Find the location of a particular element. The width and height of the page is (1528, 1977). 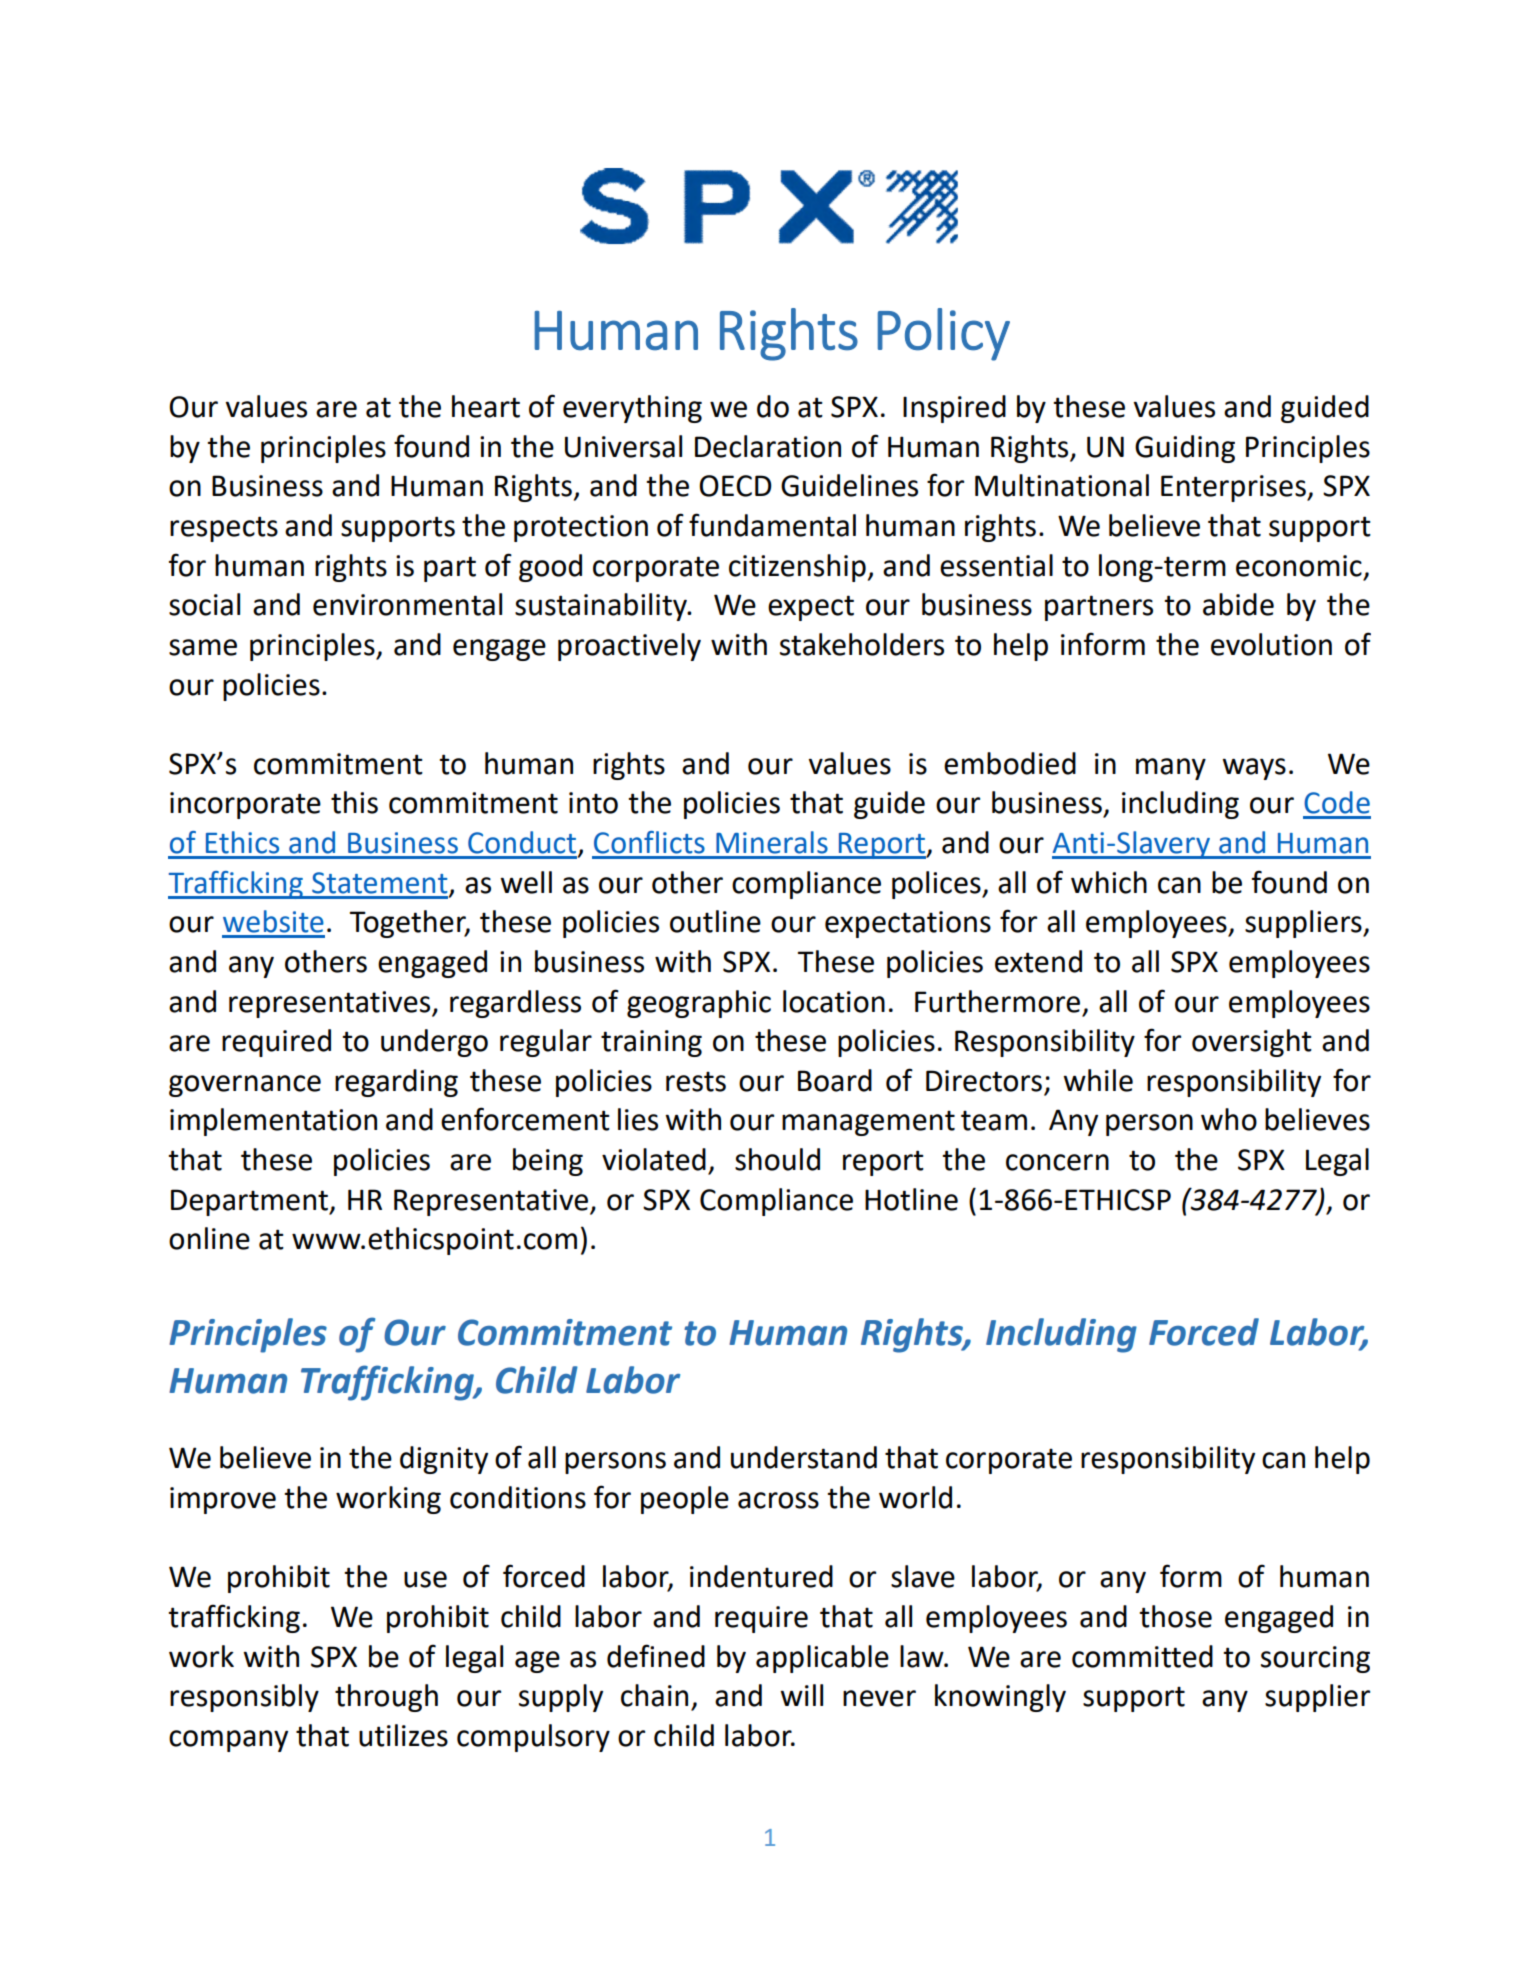

many is located at coordinates (1171, 769).
